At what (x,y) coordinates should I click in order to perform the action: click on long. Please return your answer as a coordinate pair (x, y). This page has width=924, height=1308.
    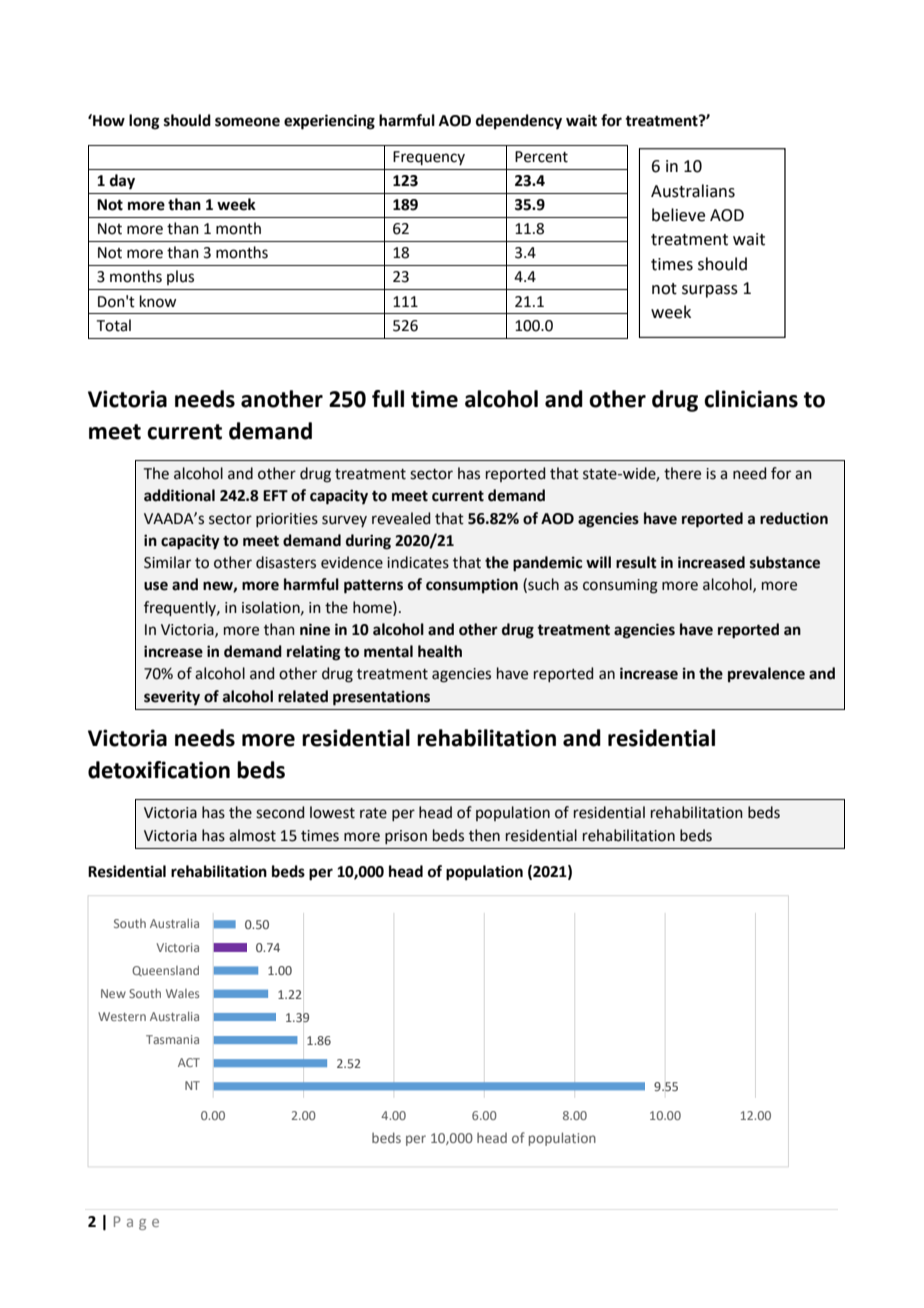
    Looking at the image, I should click on (144, 122).
